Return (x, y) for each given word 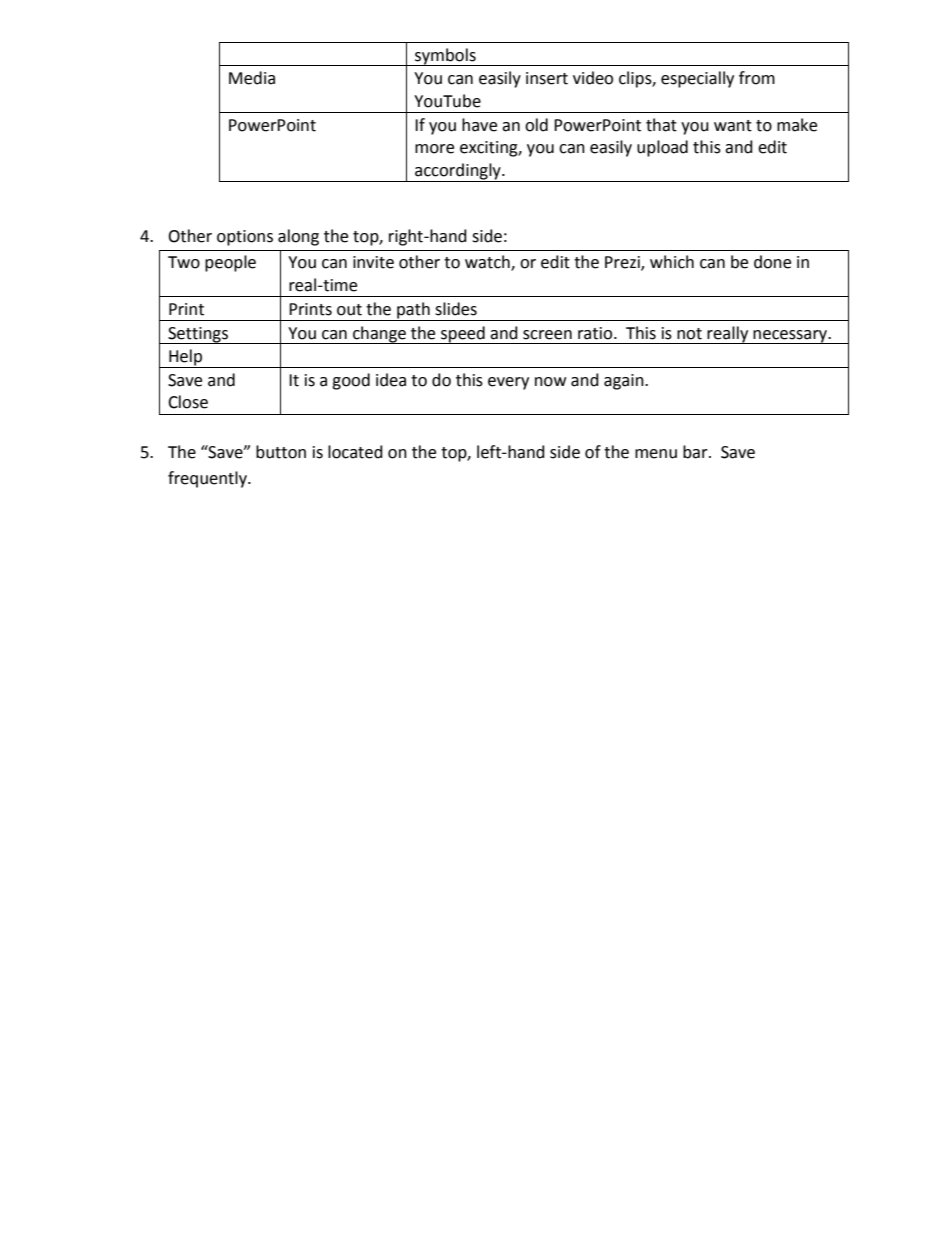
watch (488, 263)
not (689, 334)
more (434, 149)
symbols (445, 57)
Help (186, 358)
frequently (208, 479)
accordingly (458, 172)
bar (696, 452)
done (772, 262)
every (508, 383)
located (355, 452)
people (230, 263)
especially (697, 79)
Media (252, 78)
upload (662, 148)
